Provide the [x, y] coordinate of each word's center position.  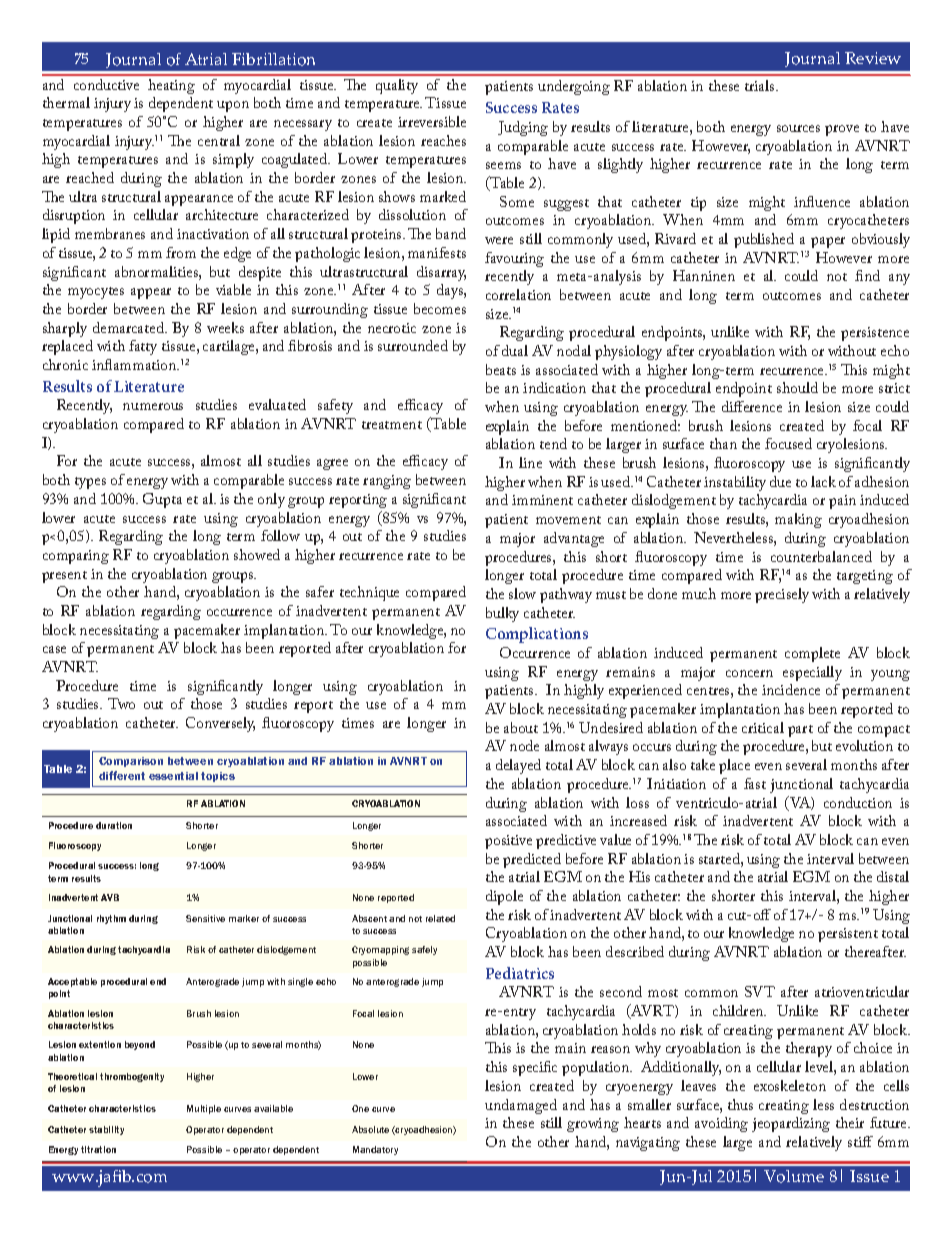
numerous [153, 406]
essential [173, 776]
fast [755, 783]
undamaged [521, 1106]
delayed [518, 766]
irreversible [432, 121]
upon [233, 106]
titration [98, 1149]
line [530, 462]
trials [761, 85]
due [780, 481]
